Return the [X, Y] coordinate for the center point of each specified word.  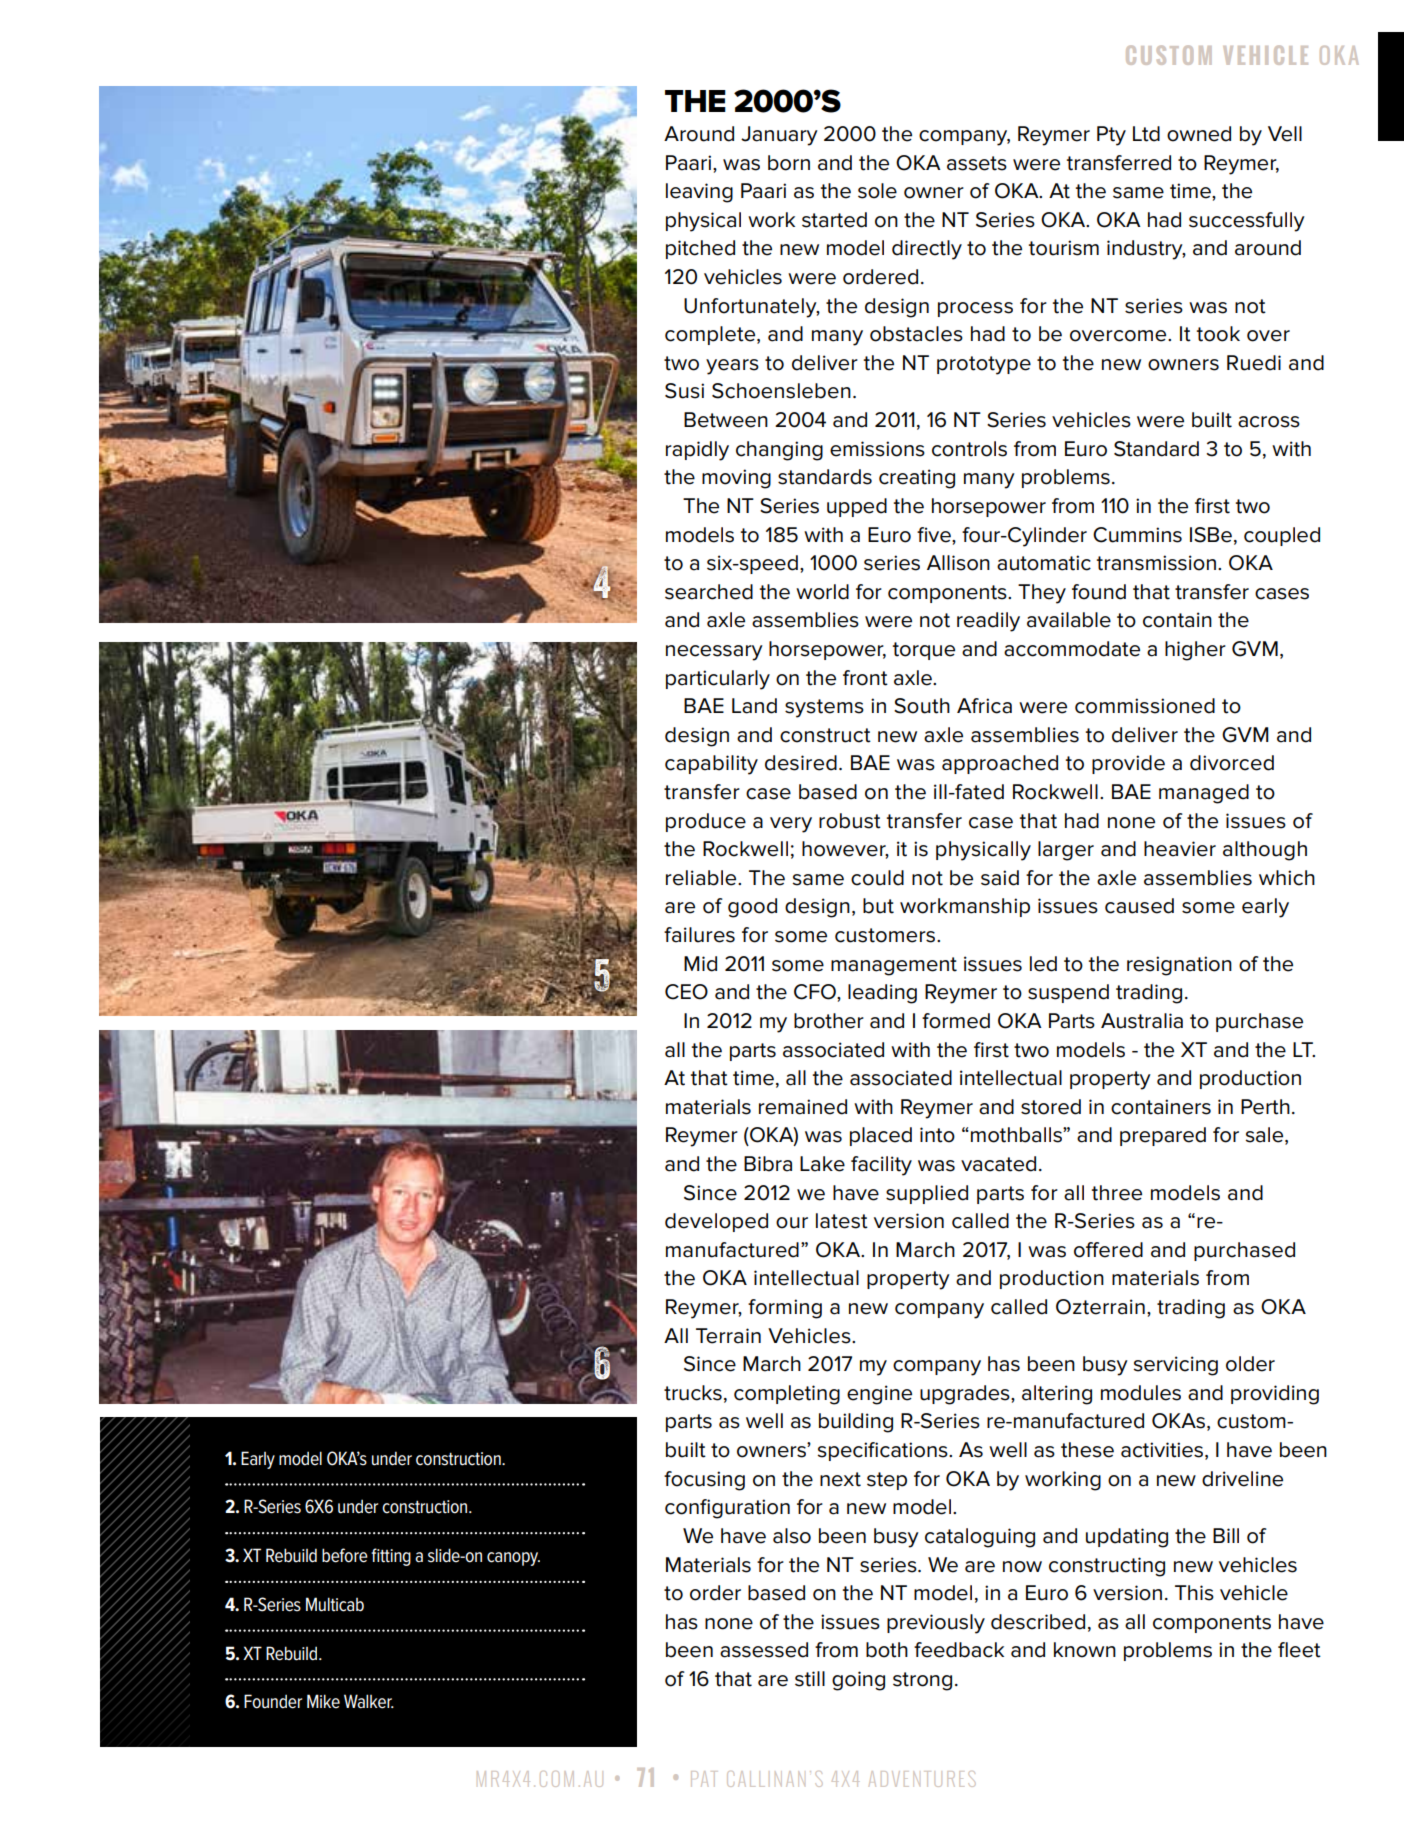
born [789, 163]
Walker [369, 1701]
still [810, 1679]
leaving [699, 193]
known [1085, 1650]
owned [1199, 134]
